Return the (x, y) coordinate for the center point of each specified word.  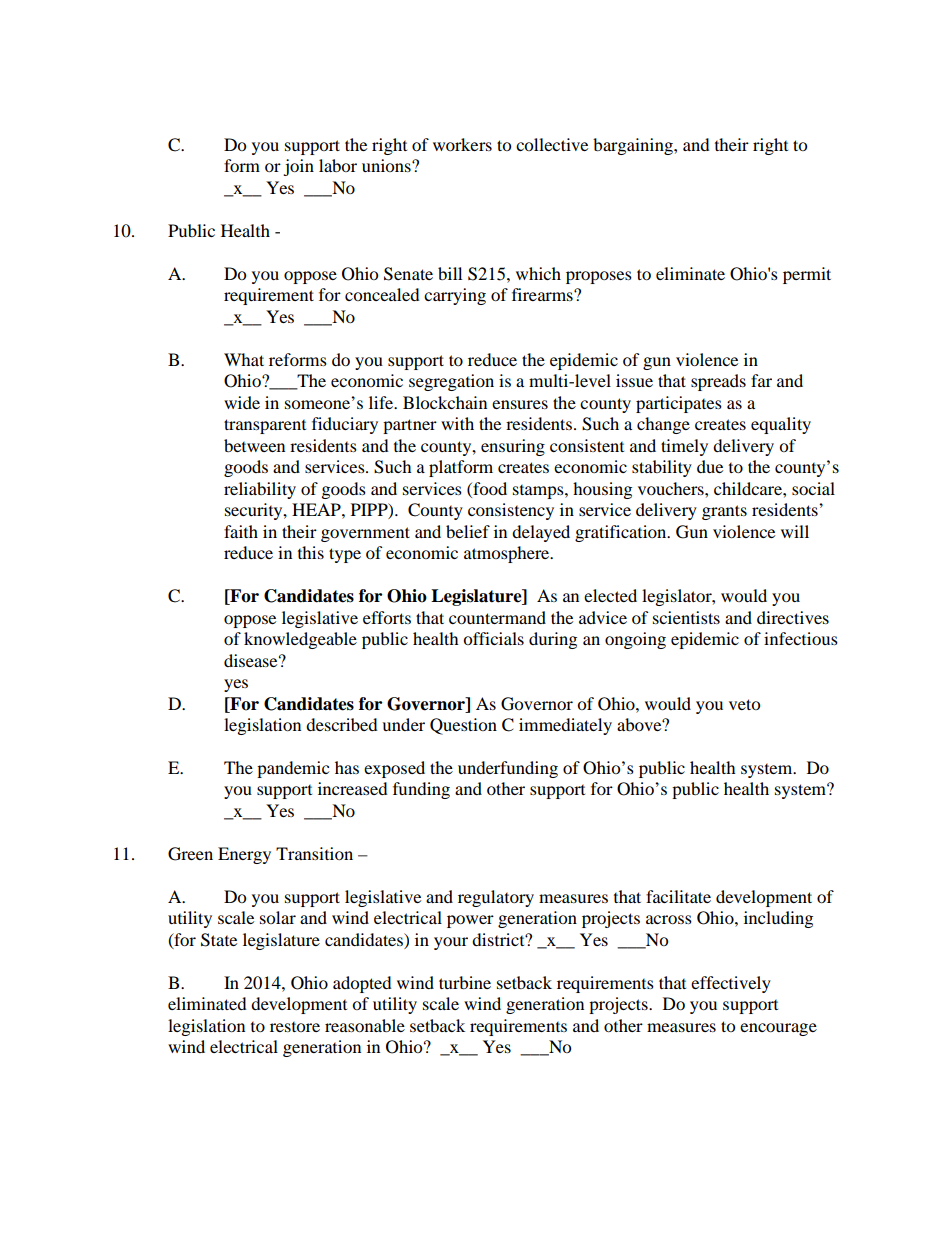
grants (724, 512)
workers (462, 144)
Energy (244, 855)
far (761, 380)
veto (744, 704)
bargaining (634, 146)
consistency (511, 511)
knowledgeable (300, 640)
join (298, 167)
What (244, 359)
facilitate (678, 896)
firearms (543, 294)
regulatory (496, 898)
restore (295, 1027)
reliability (260, 490)
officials (493, 638)
